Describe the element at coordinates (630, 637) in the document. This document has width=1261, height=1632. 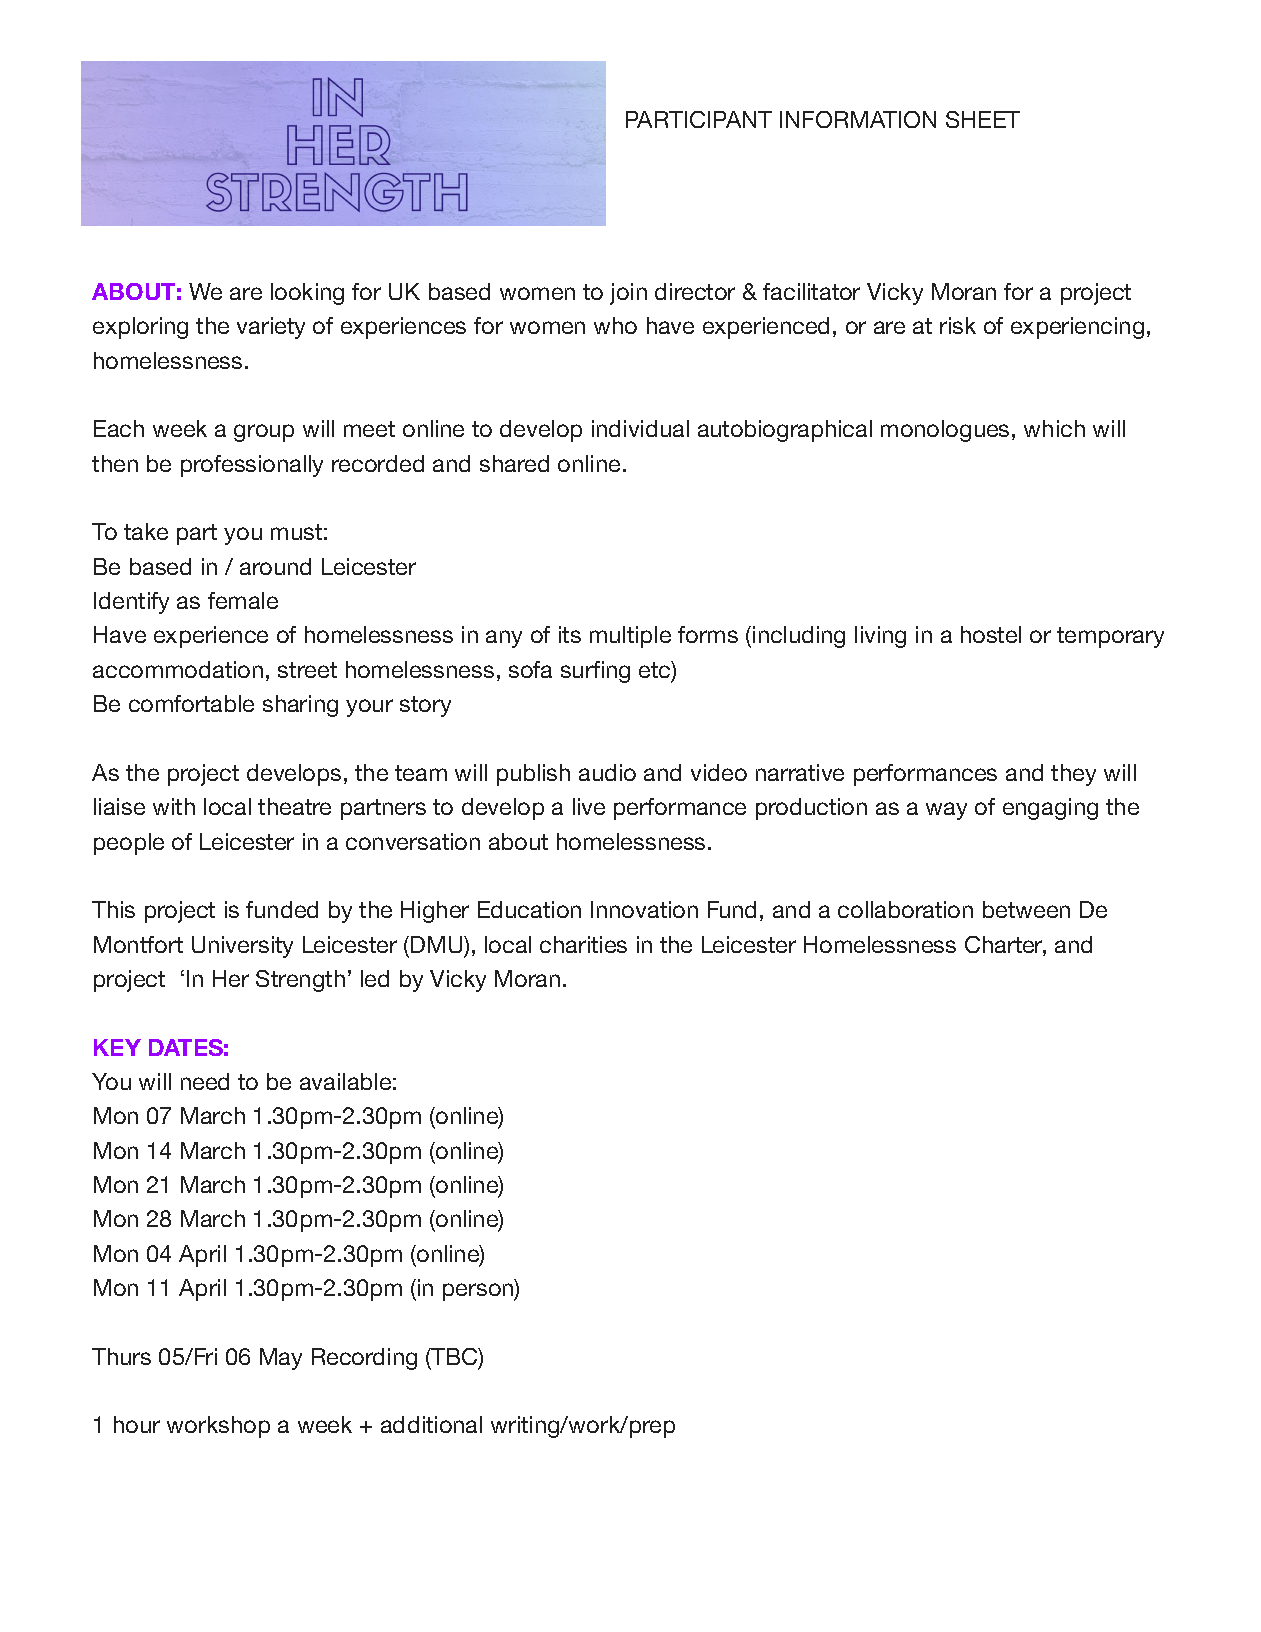
I see `multiple` at that location.
